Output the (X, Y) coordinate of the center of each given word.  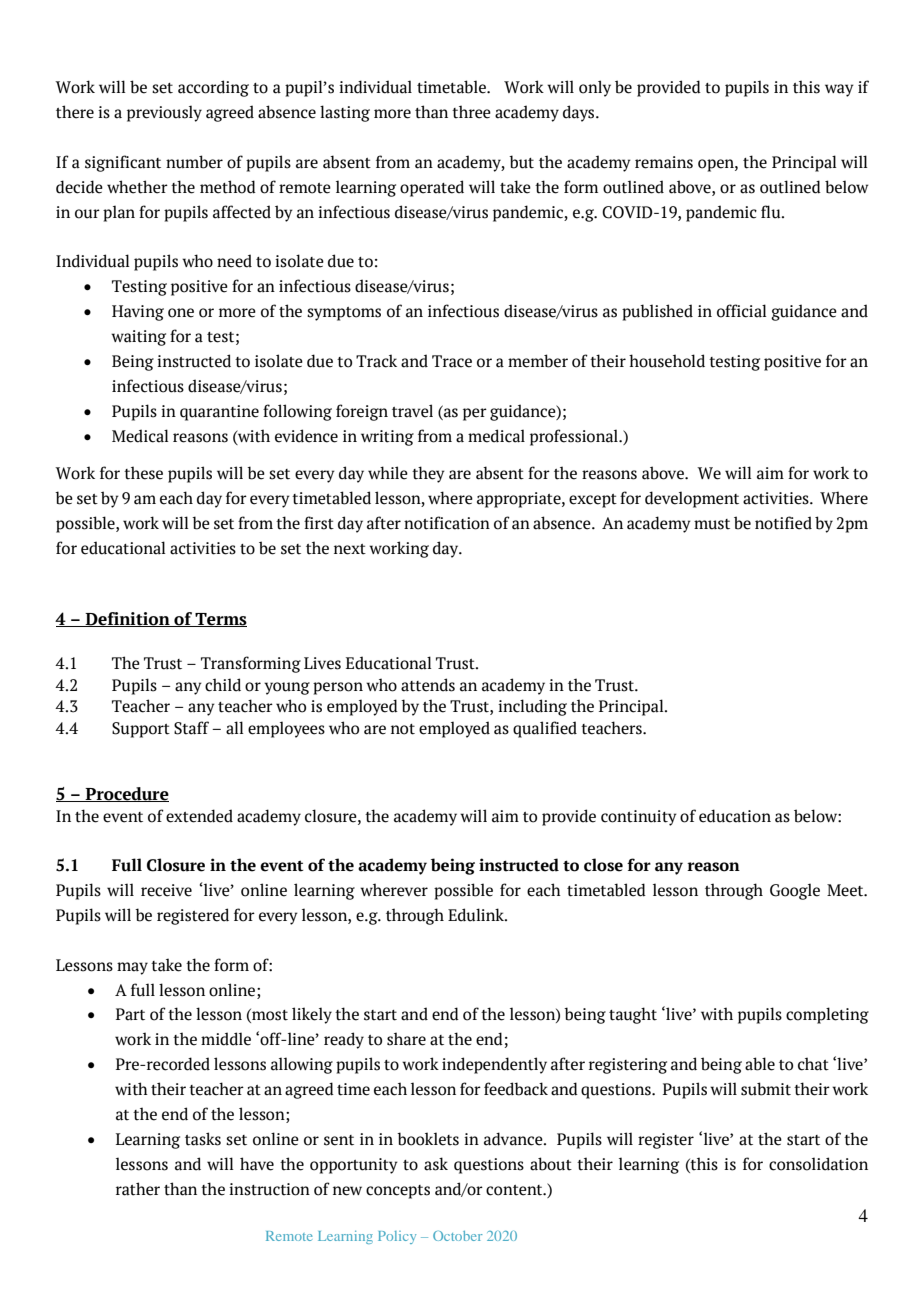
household (667, 361)
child (223, 685)
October (458, 1236)
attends (428, 685)
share (406, 1039)
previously (164, 113)
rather (138, 1189)
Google (795, 891)
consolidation (818, 1164)
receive (166, 890)
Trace (452, 361)
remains (664, 162)
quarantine (219, 413)
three (471, 112)
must (712, 524)
